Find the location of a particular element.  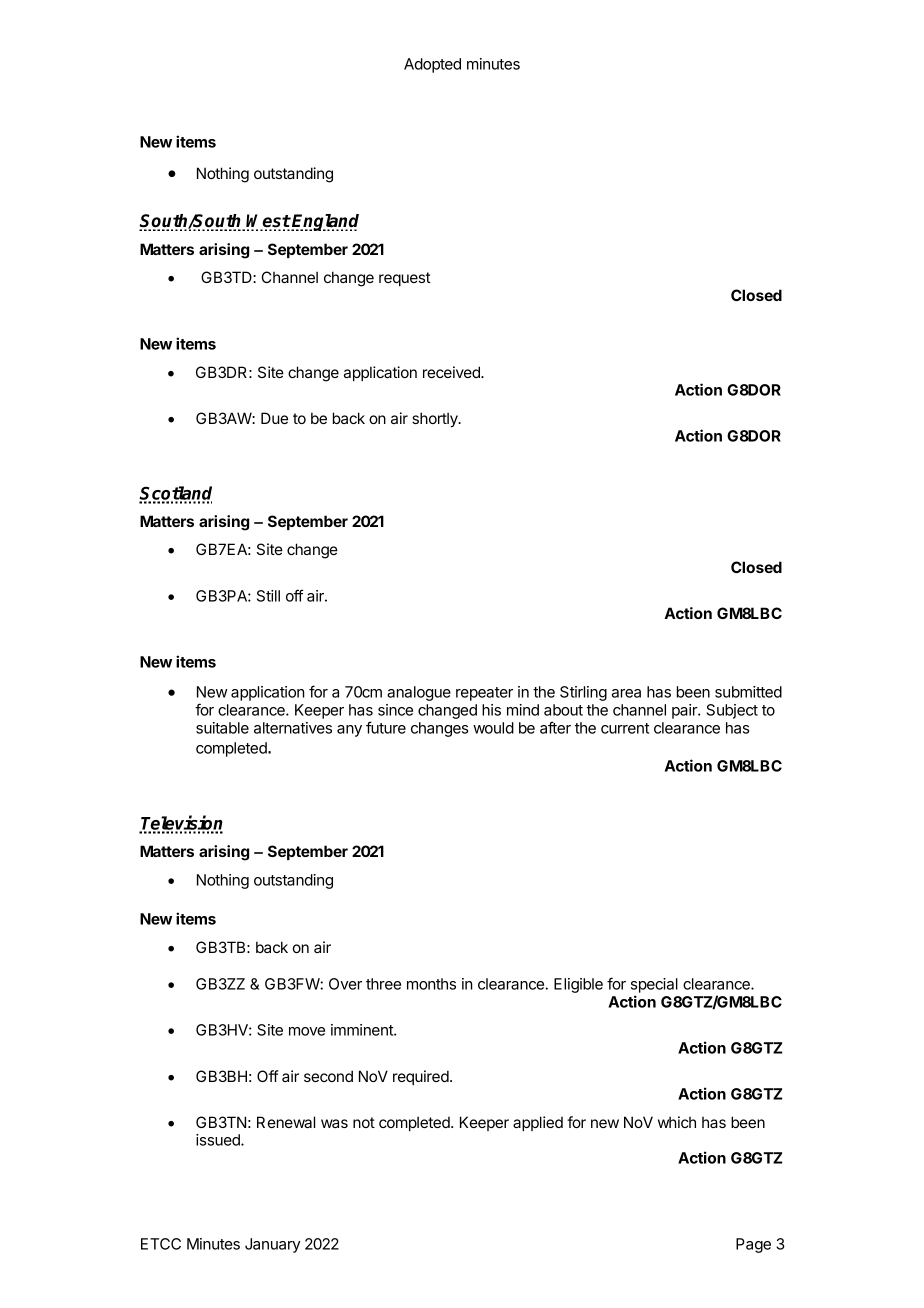

applied is located at coordinates (538, 1123).
